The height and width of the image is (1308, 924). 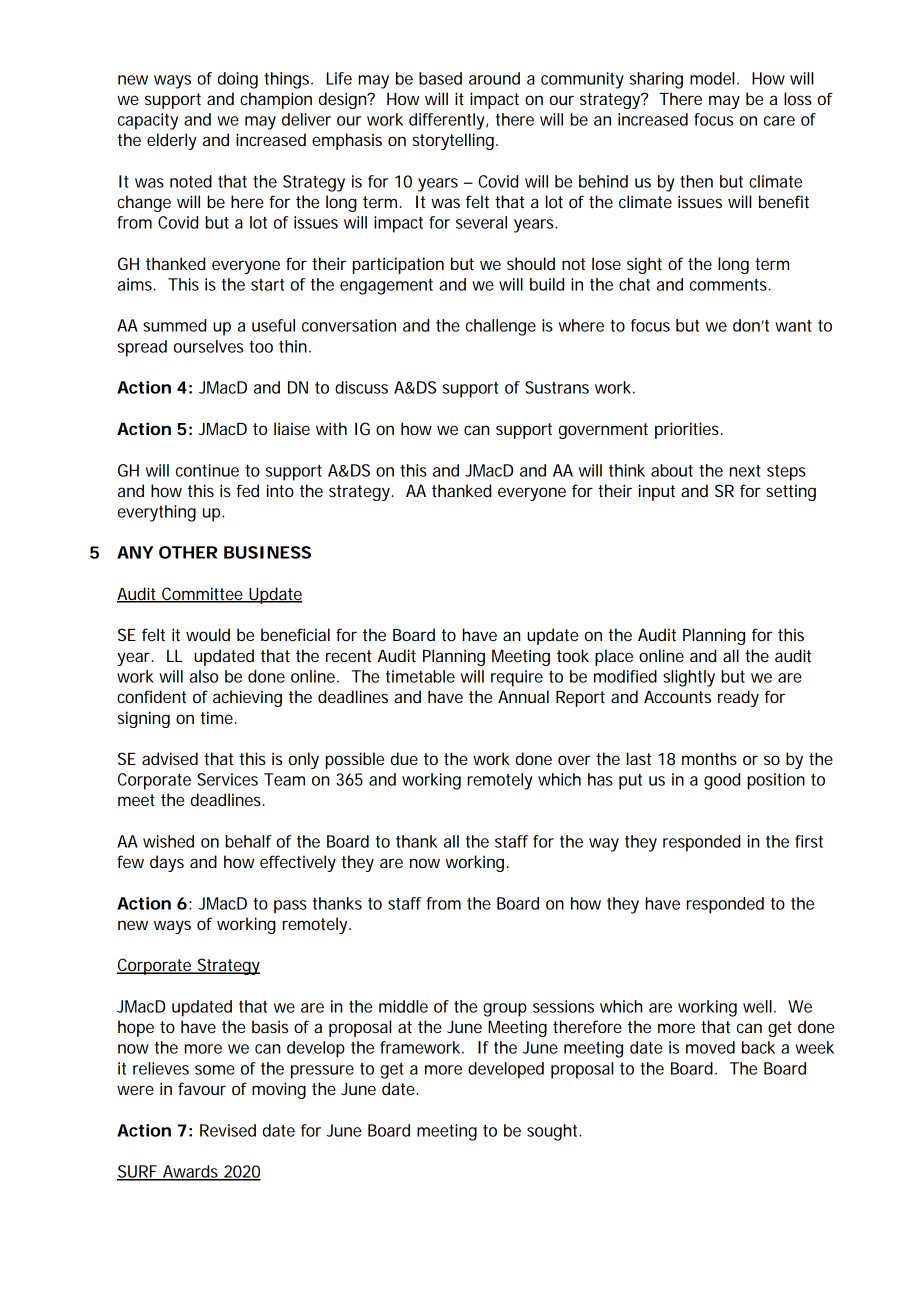 I want to click on slightly, so click(x=689, y=678).
